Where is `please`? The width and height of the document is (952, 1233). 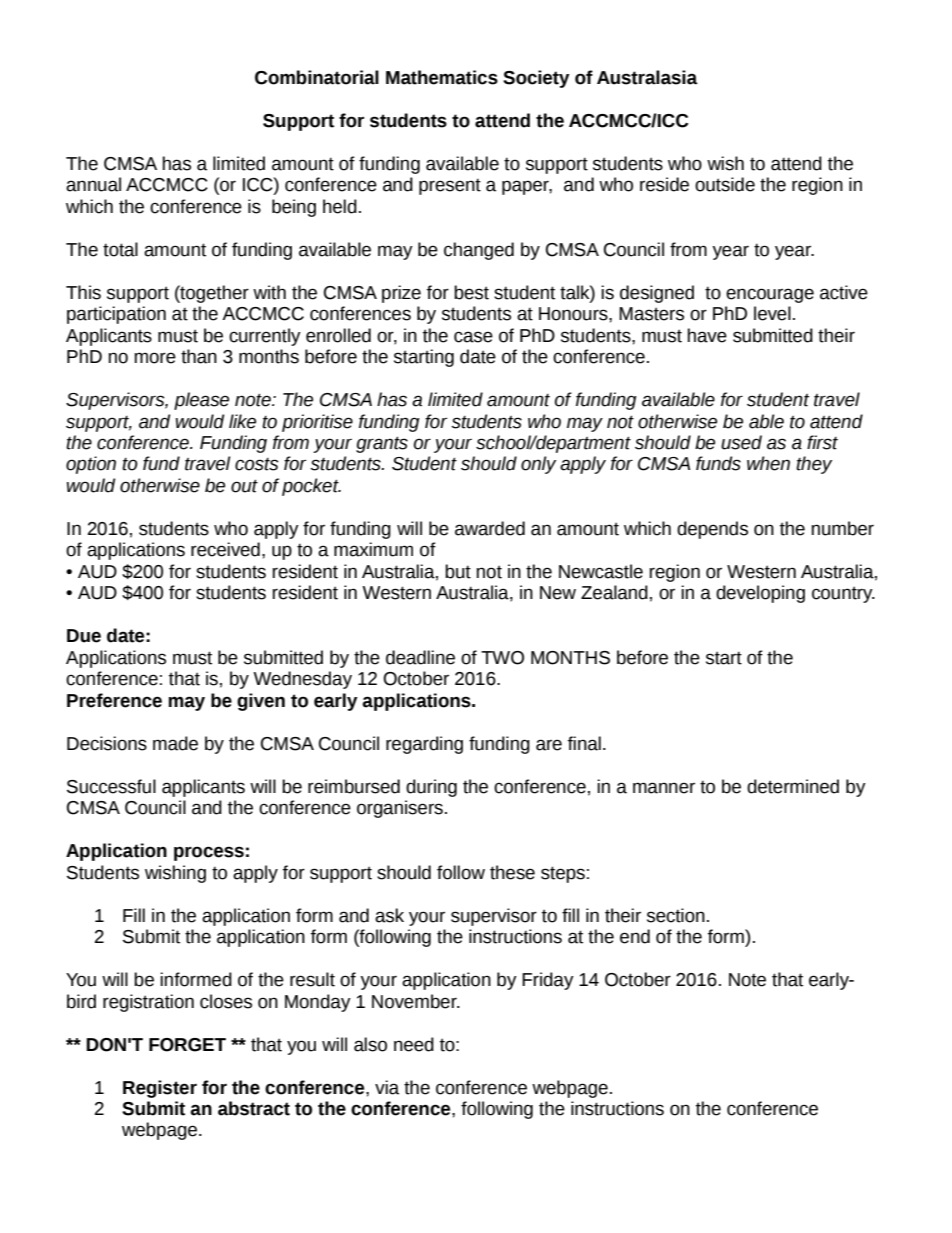 please is located at coordinates (201, 401).
